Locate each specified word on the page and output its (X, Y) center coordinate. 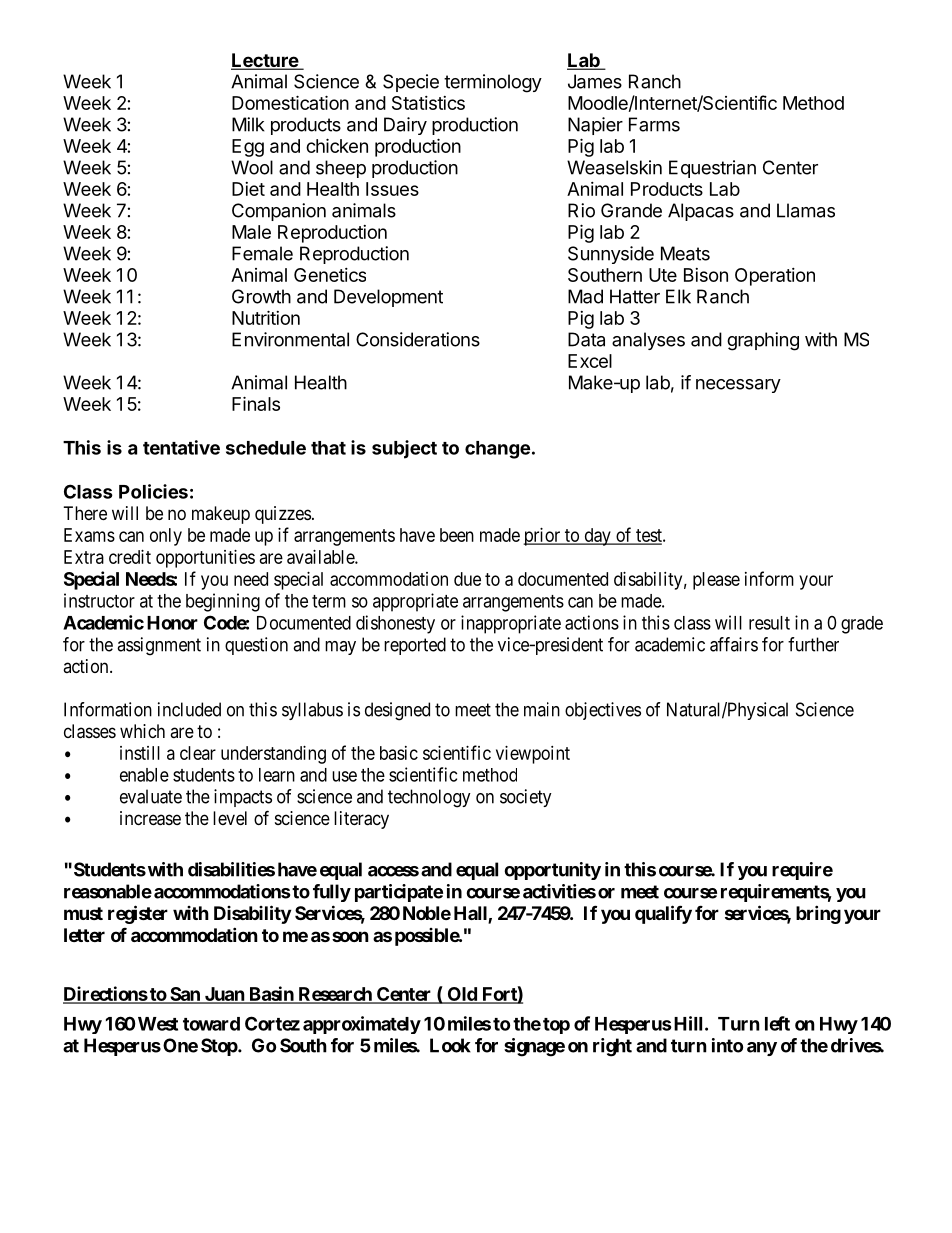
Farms (654, 124)
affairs (734, 644)
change (497, 450)
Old (462, 995)
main (542, 709)
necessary (738, 386)
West (156, 1024)
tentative (181, 447)
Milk (248, 124)
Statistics (428, 103)
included (189, 709)
